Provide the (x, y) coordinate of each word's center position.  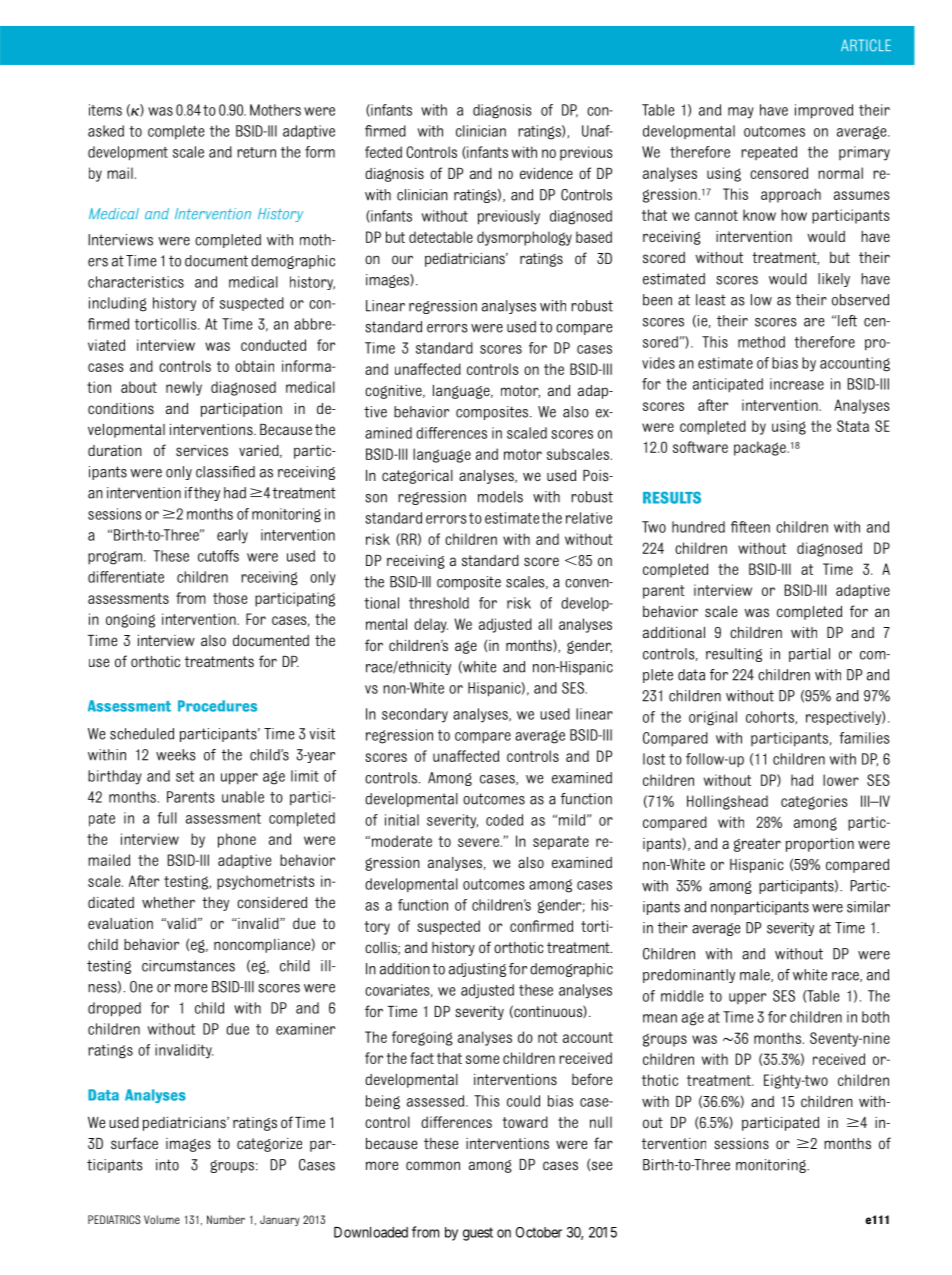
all (545, 624)
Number (226, 1219)
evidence (546, 173)
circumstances (188, 966)
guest (478, 1234)
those (230, 598)
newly (184, 388)
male (756, 975)
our (402, 259)
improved (824, 111)
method (761, 342)
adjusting (477, 970)
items (105, 110)
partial (809, 655)
